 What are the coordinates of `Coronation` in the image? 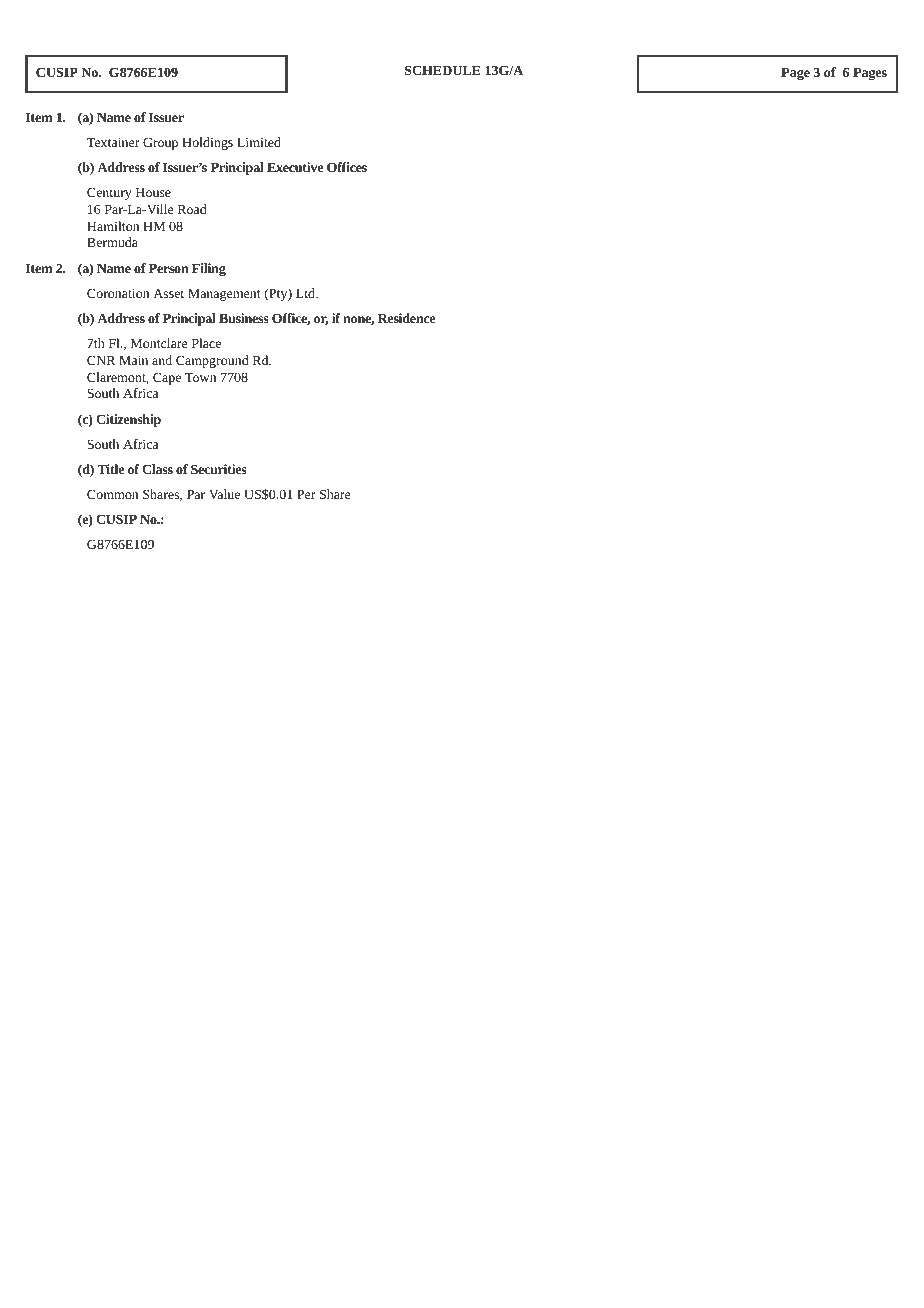 It's located at (118, 293).
